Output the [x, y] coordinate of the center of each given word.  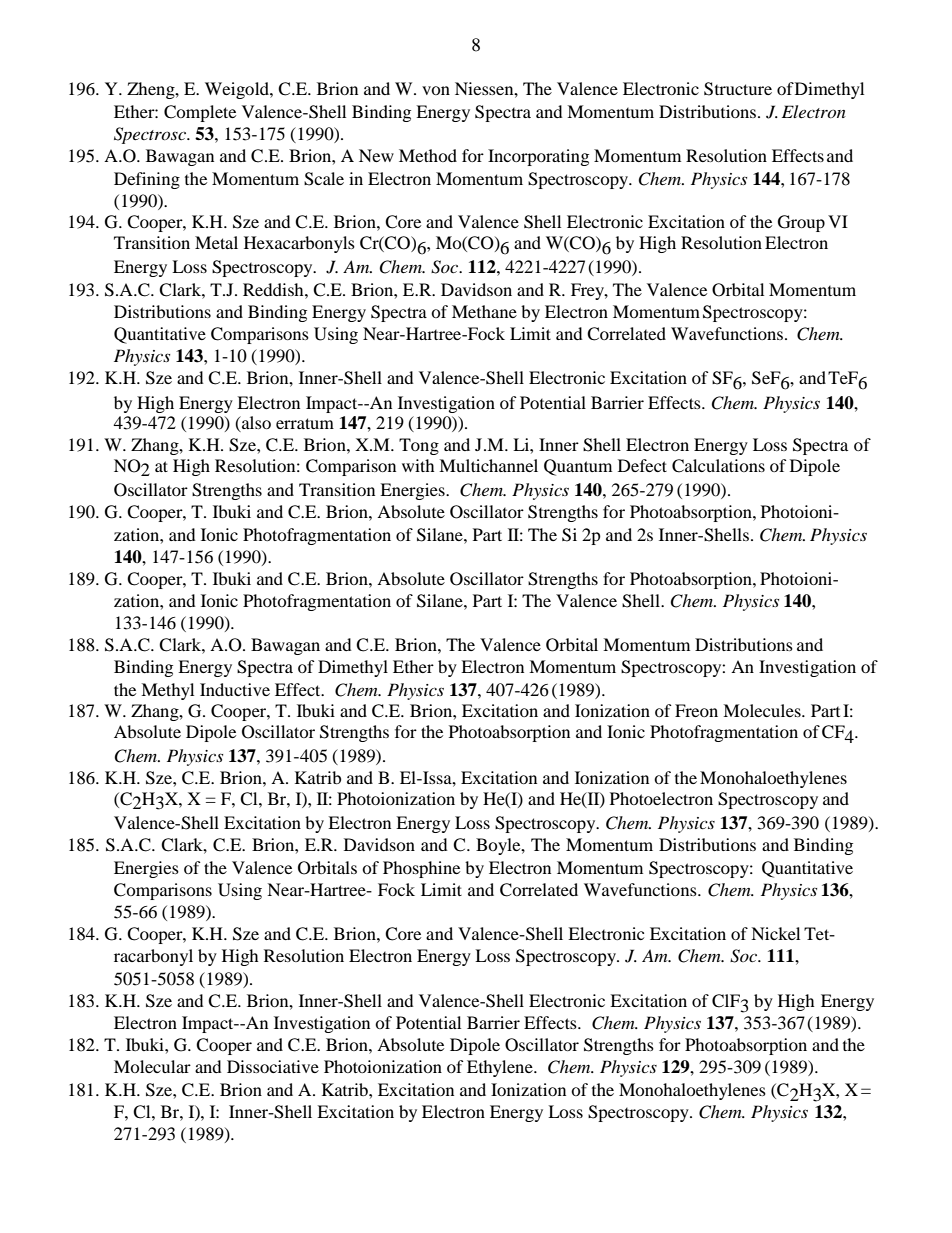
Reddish [274, 289]
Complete [200, 113]
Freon [696, 710]
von [436, 90]
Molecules [763, 710]
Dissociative [273, 1066]
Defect [642, 465]
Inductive [235, 689]
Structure [738, 89]
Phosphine [421, 869]
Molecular [152, 1066]
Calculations [718, 466]
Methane [484, 311]
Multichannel [488, 465]
